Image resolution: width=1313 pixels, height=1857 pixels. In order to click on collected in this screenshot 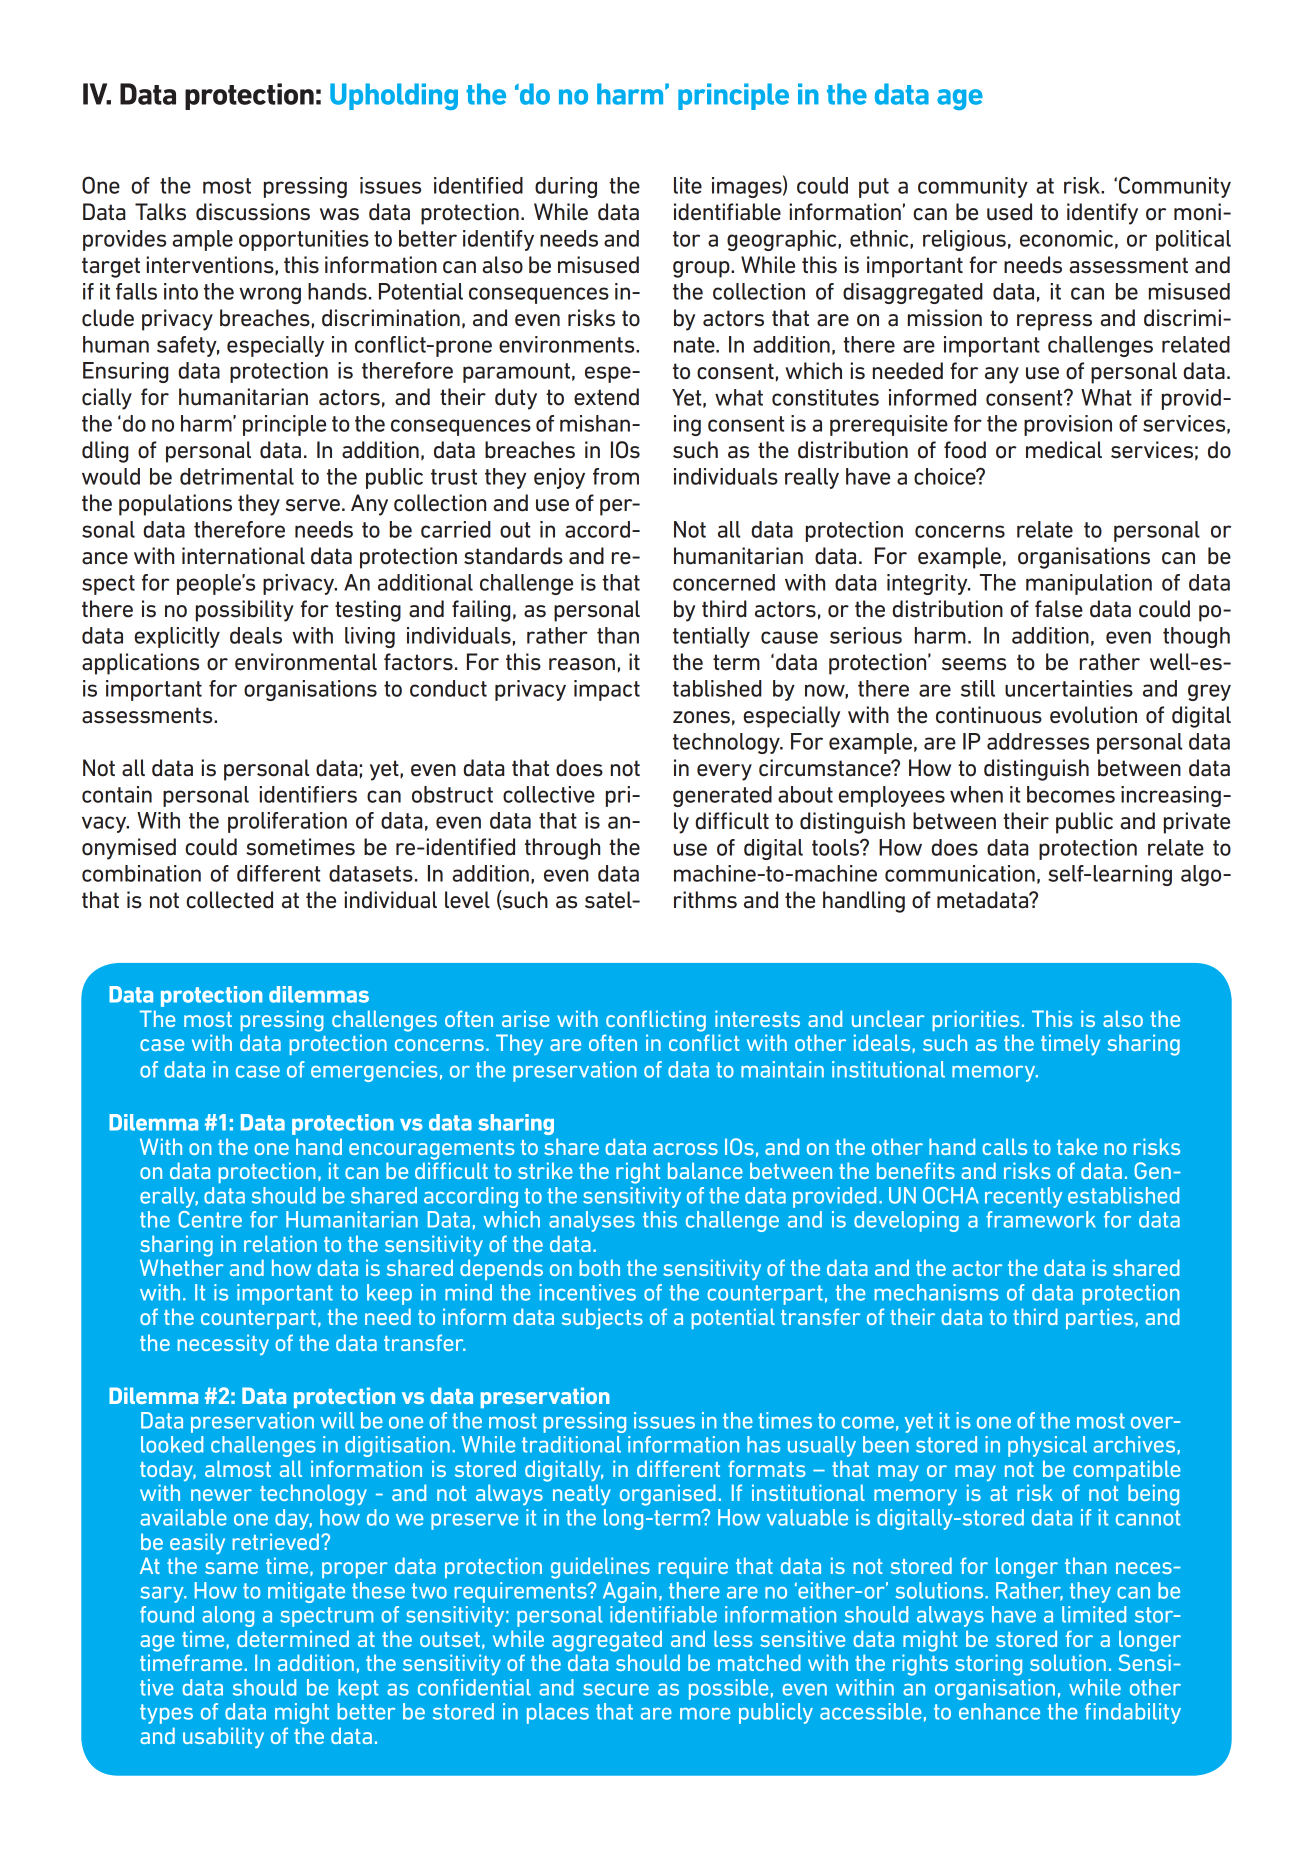, I will do `click(229, 900)`.
